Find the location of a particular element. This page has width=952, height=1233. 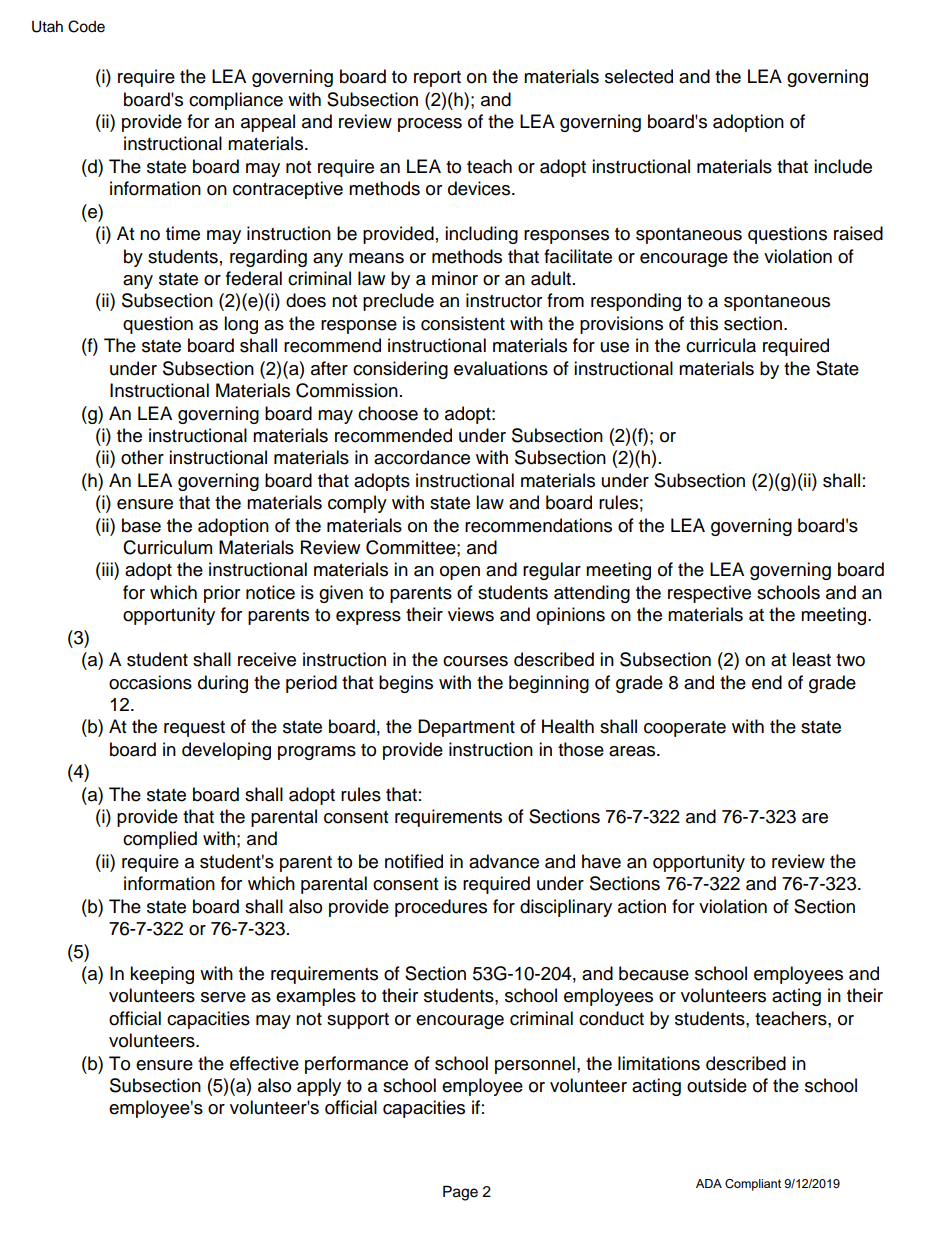

cooperate is located at coordinates (685, 729).
